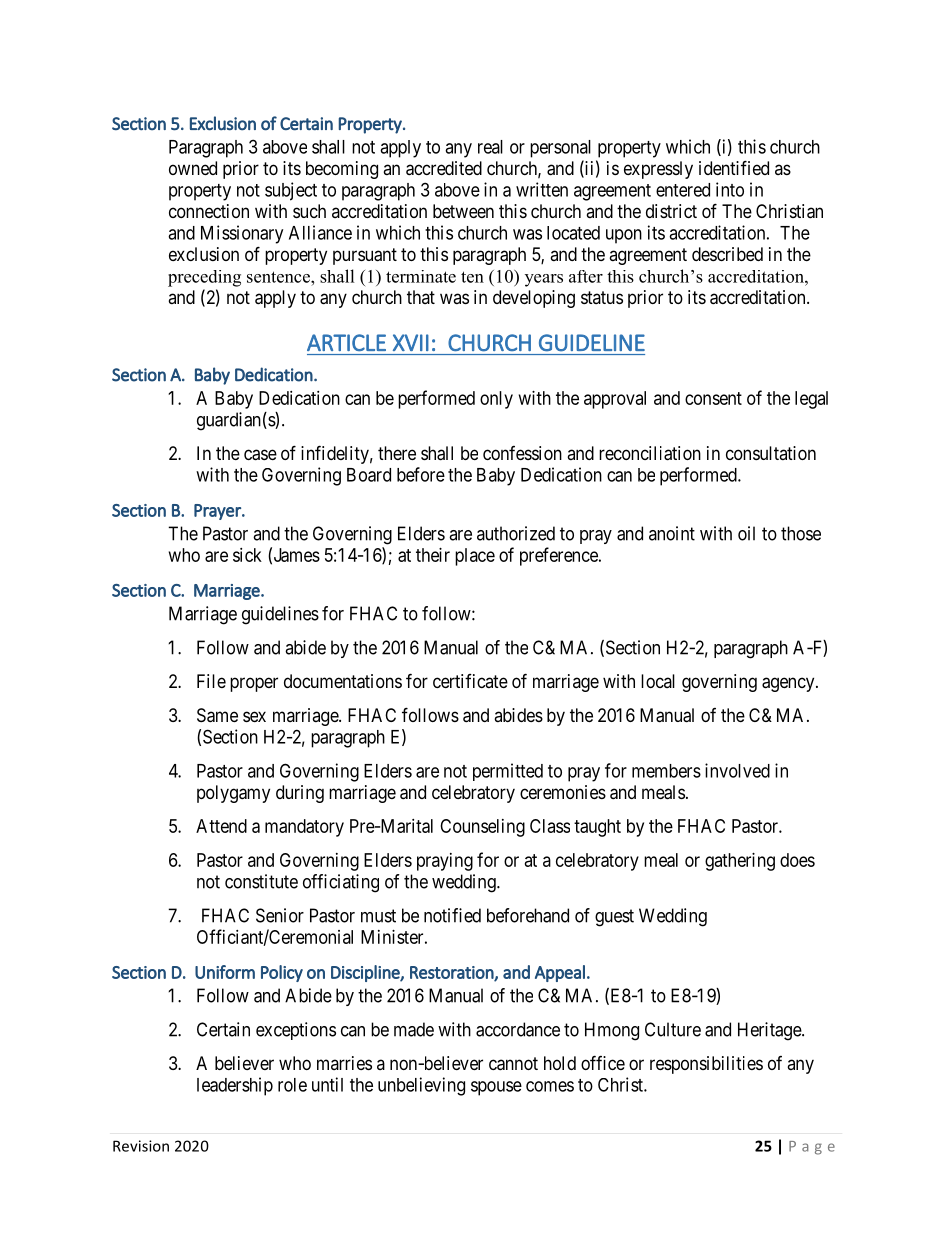 This screenshot has width=952, height=1233. What do you see at coordinates (261, 881) in the screenshot?
I see `constitute` at bounding box center [261, 881].
